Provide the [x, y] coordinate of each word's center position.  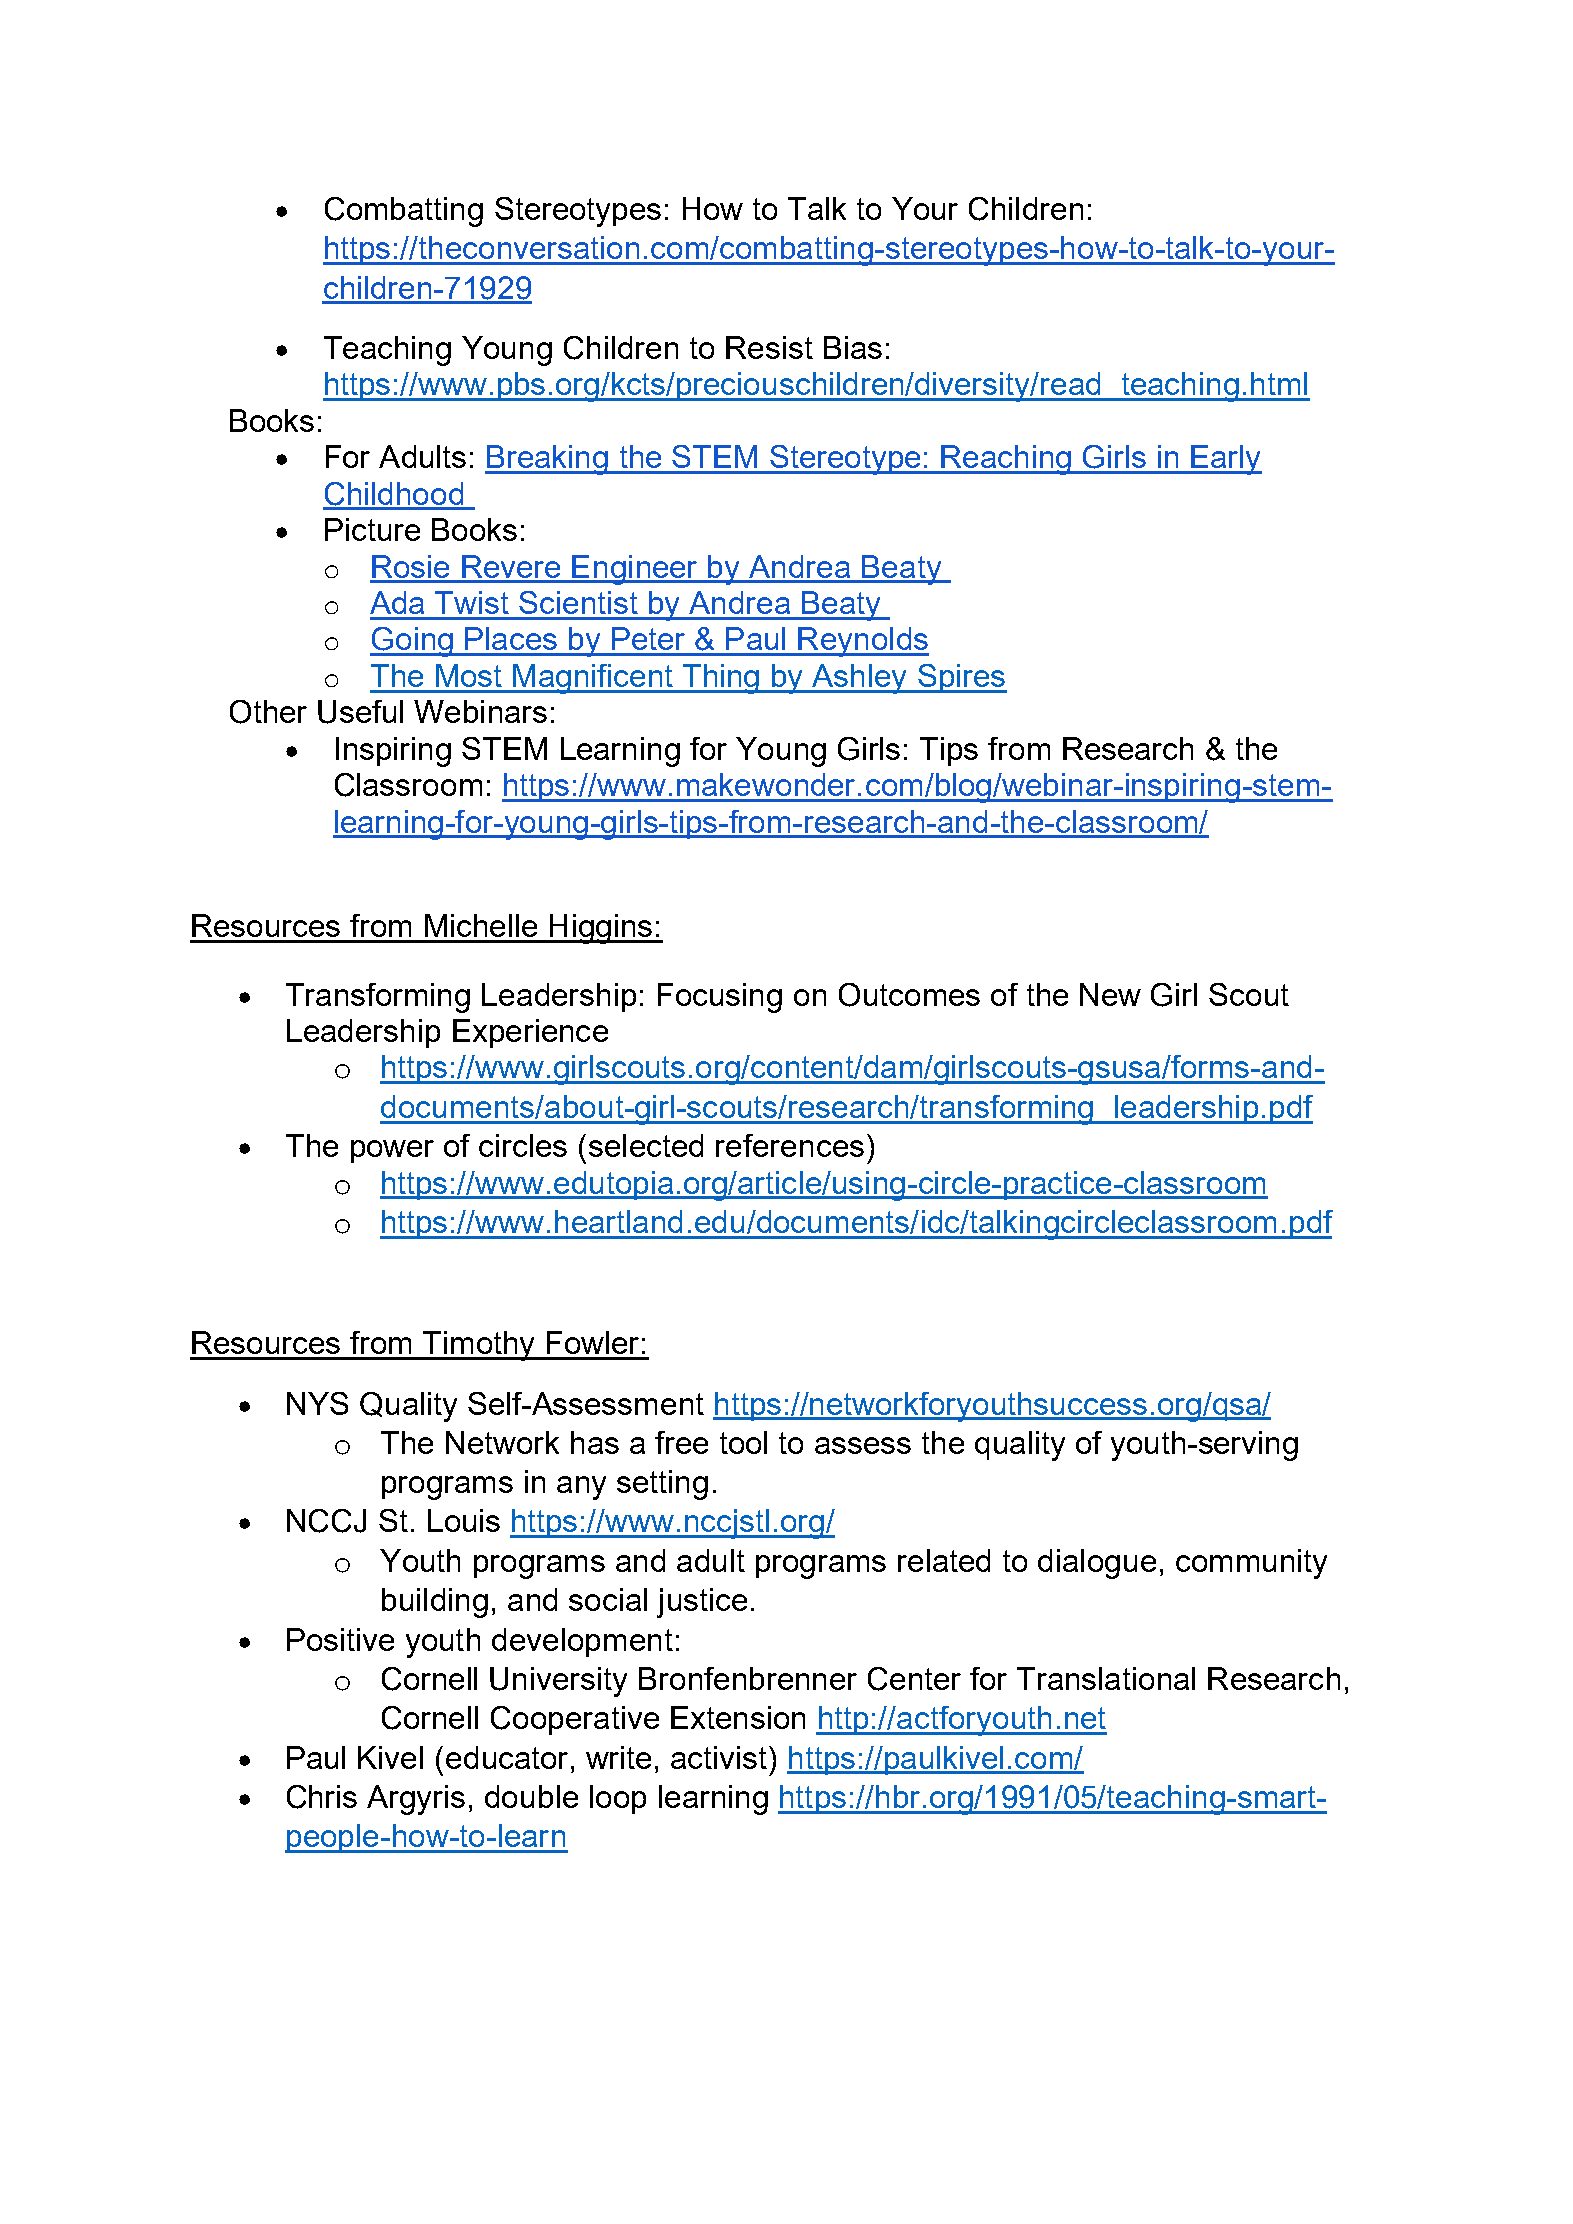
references [790, 1145]
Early [1225, 460]
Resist [769, 347]
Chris [322, 1797]
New [1110, 994]
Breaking [547, 460]
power [392, 1151]
